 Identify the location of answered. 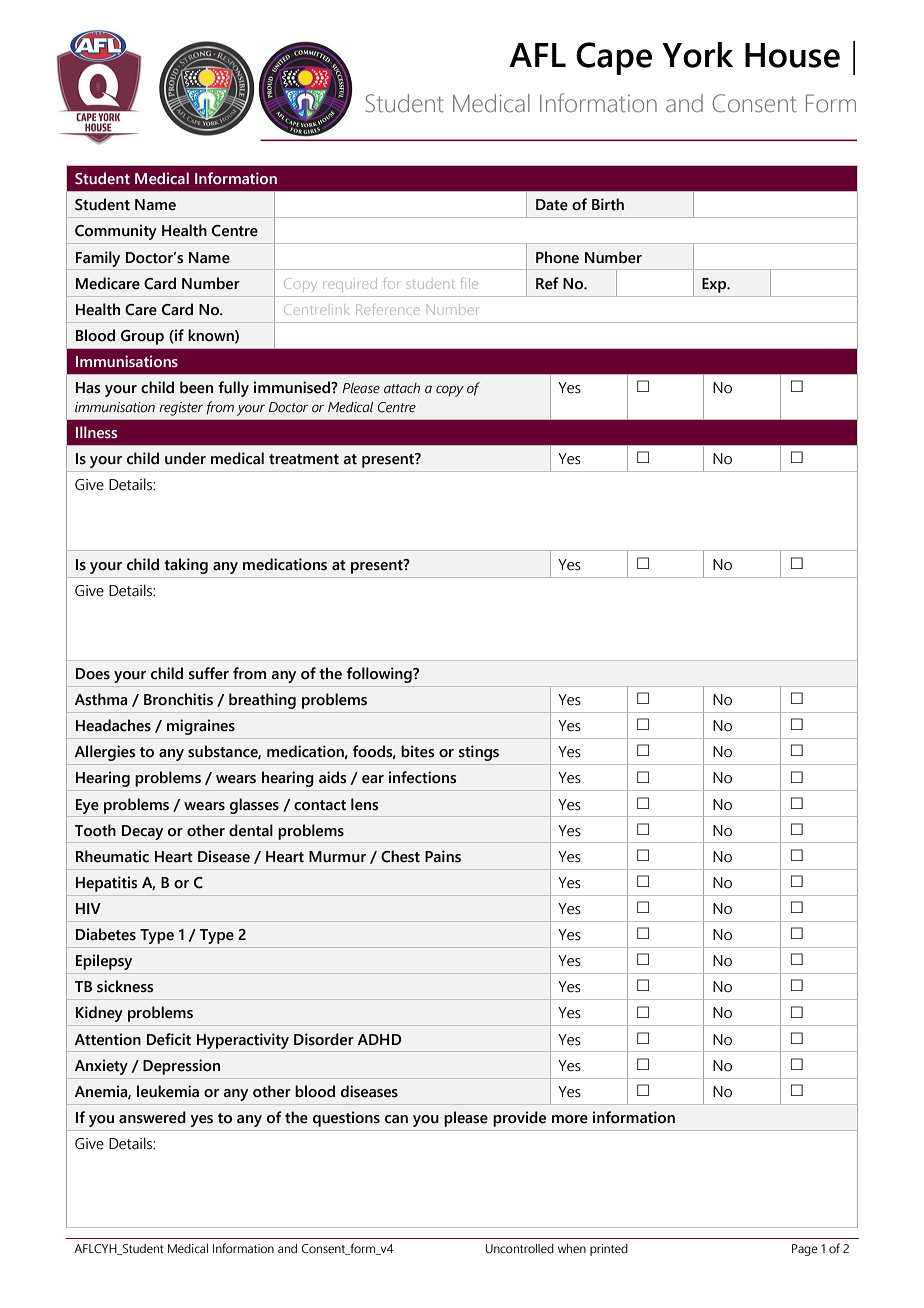
(152, 1117).
